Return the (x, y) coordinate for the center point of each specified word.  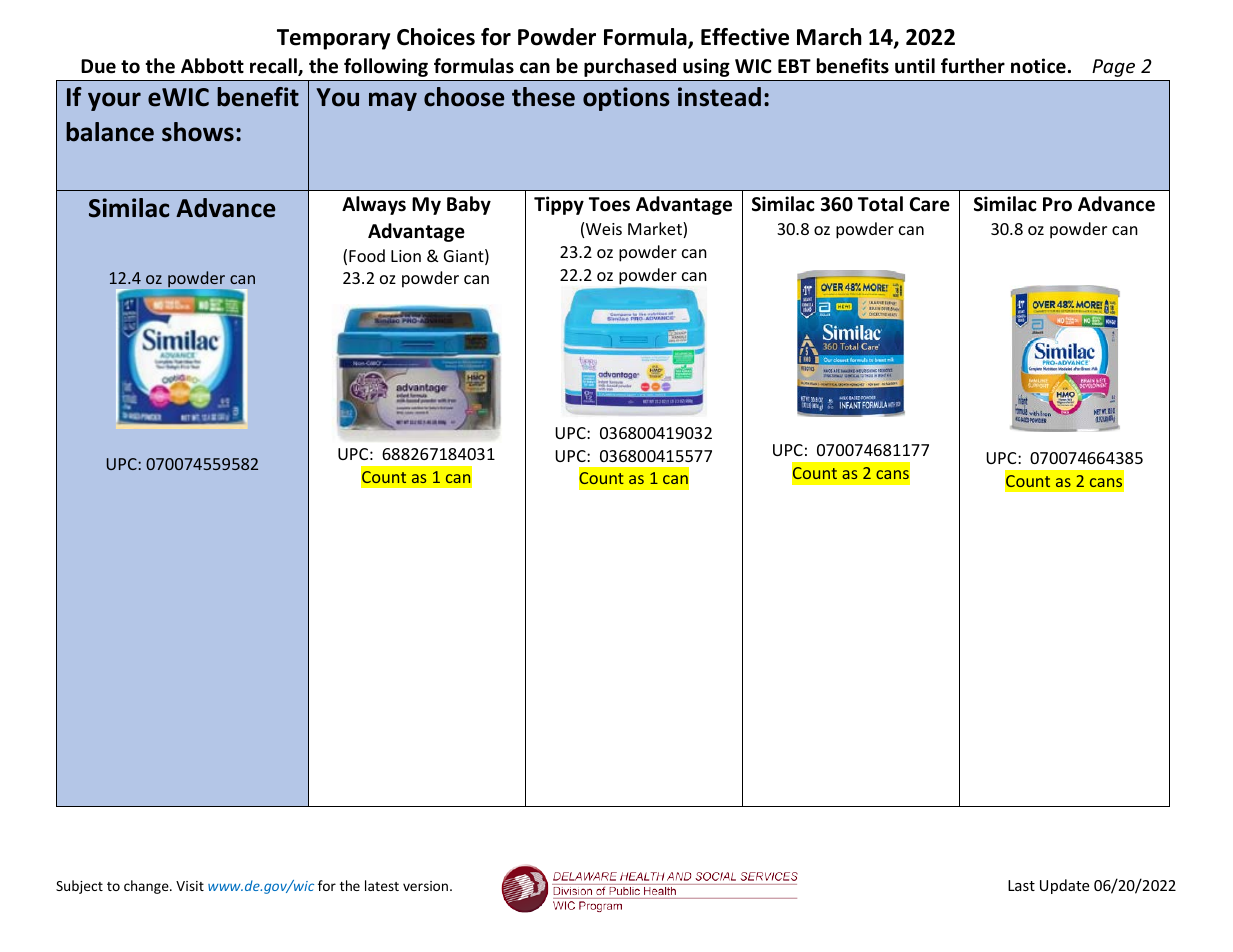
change (147, 887)
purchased (630, 67)
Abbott (212, 66)
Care (930, 204)
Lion (406, 256)
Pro (1057, 204)
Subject (79, 887)
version (425, 886)
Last (1021, 885)
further (973, 66)
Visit (190, 886)
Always (374, 205)
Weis (604, 229)
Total (880, 204)
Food (367, 255)
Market (656, 230)
